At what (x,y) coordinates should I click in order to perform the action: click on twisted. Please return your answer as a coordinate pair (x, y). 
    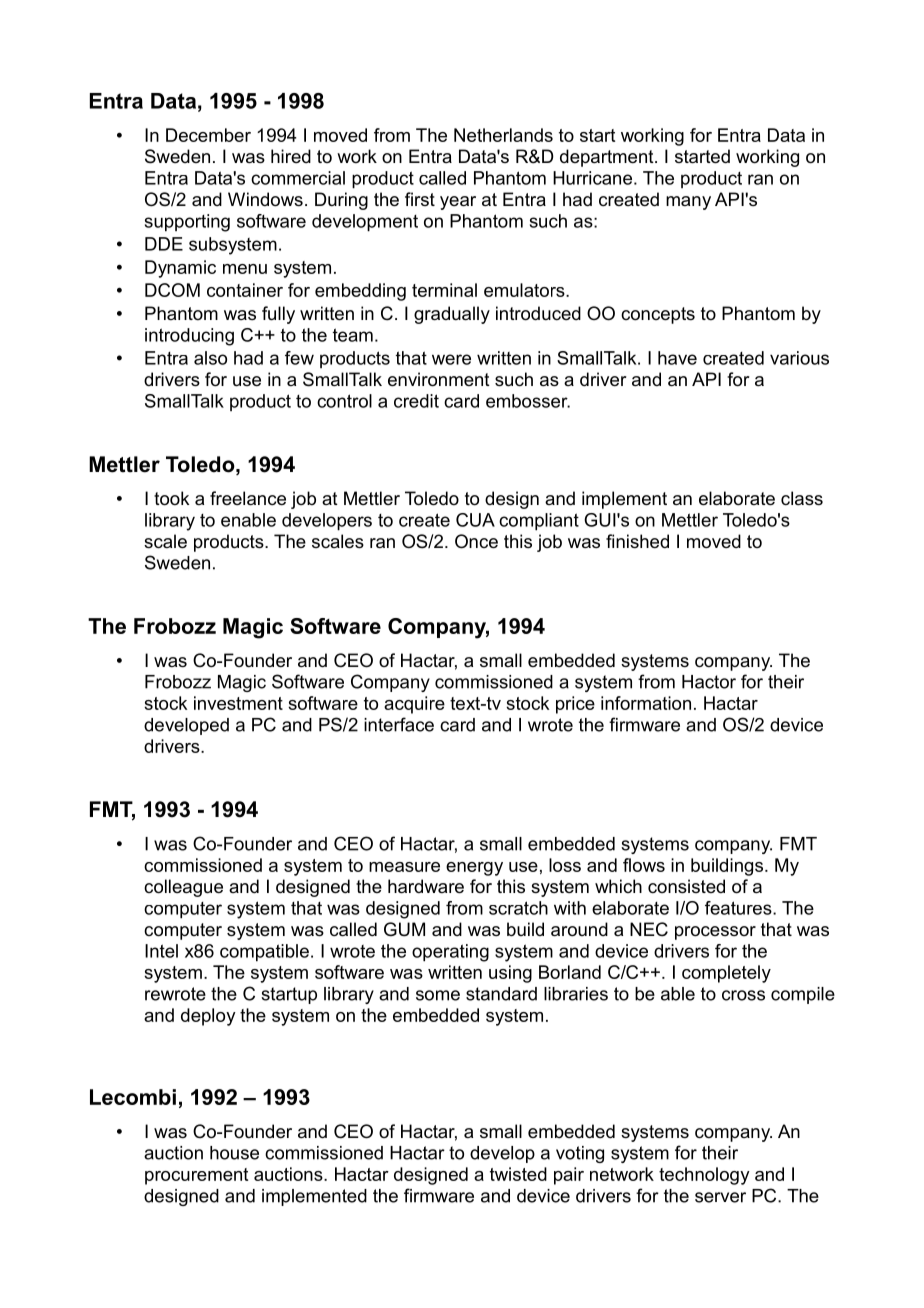
    Looking at the image, I should click on (518, 1174).
